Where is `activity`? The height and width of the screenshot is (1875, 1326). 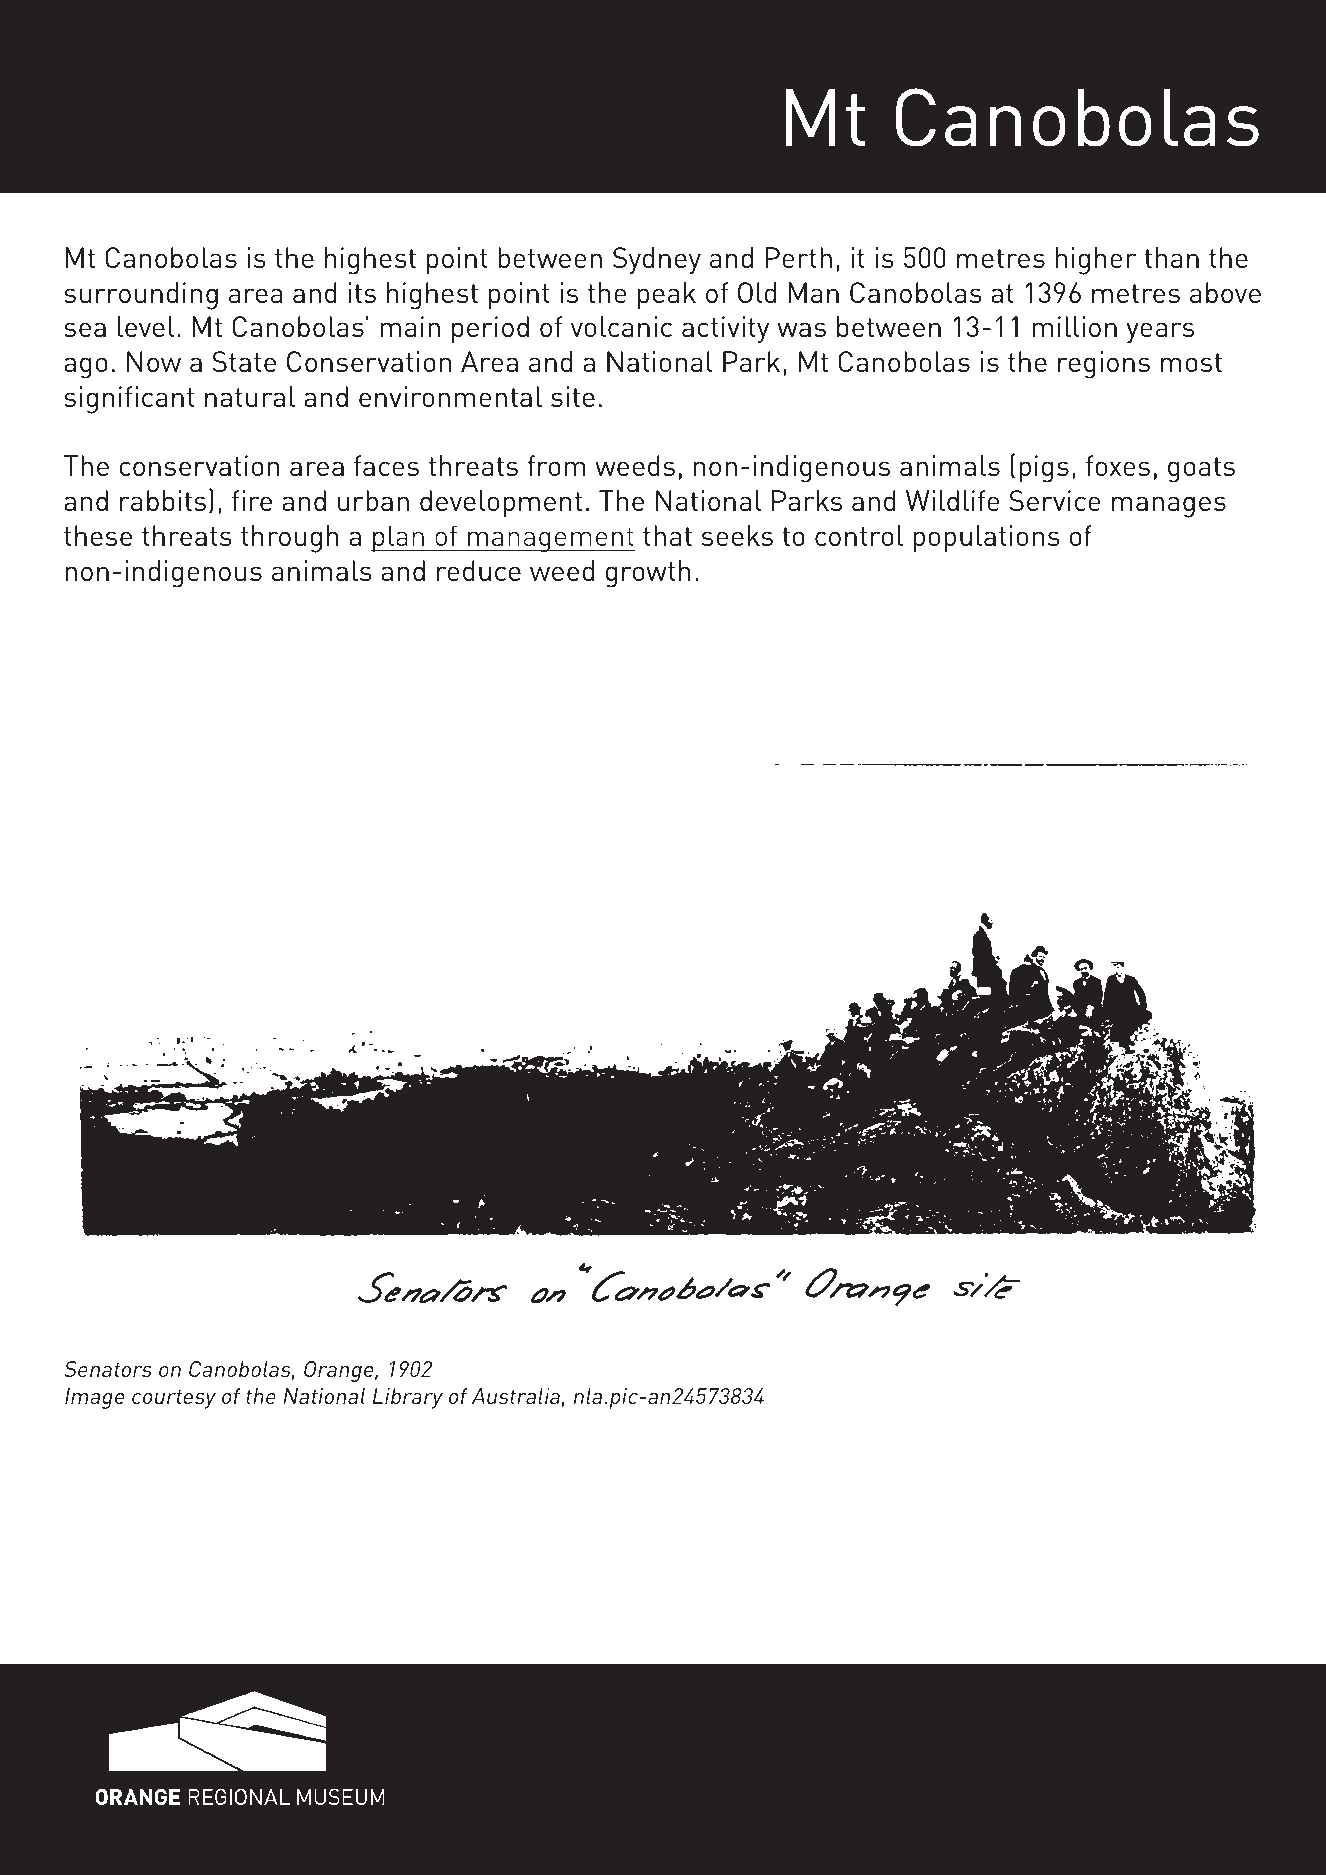
activity is located at coordinates (725, 329).
